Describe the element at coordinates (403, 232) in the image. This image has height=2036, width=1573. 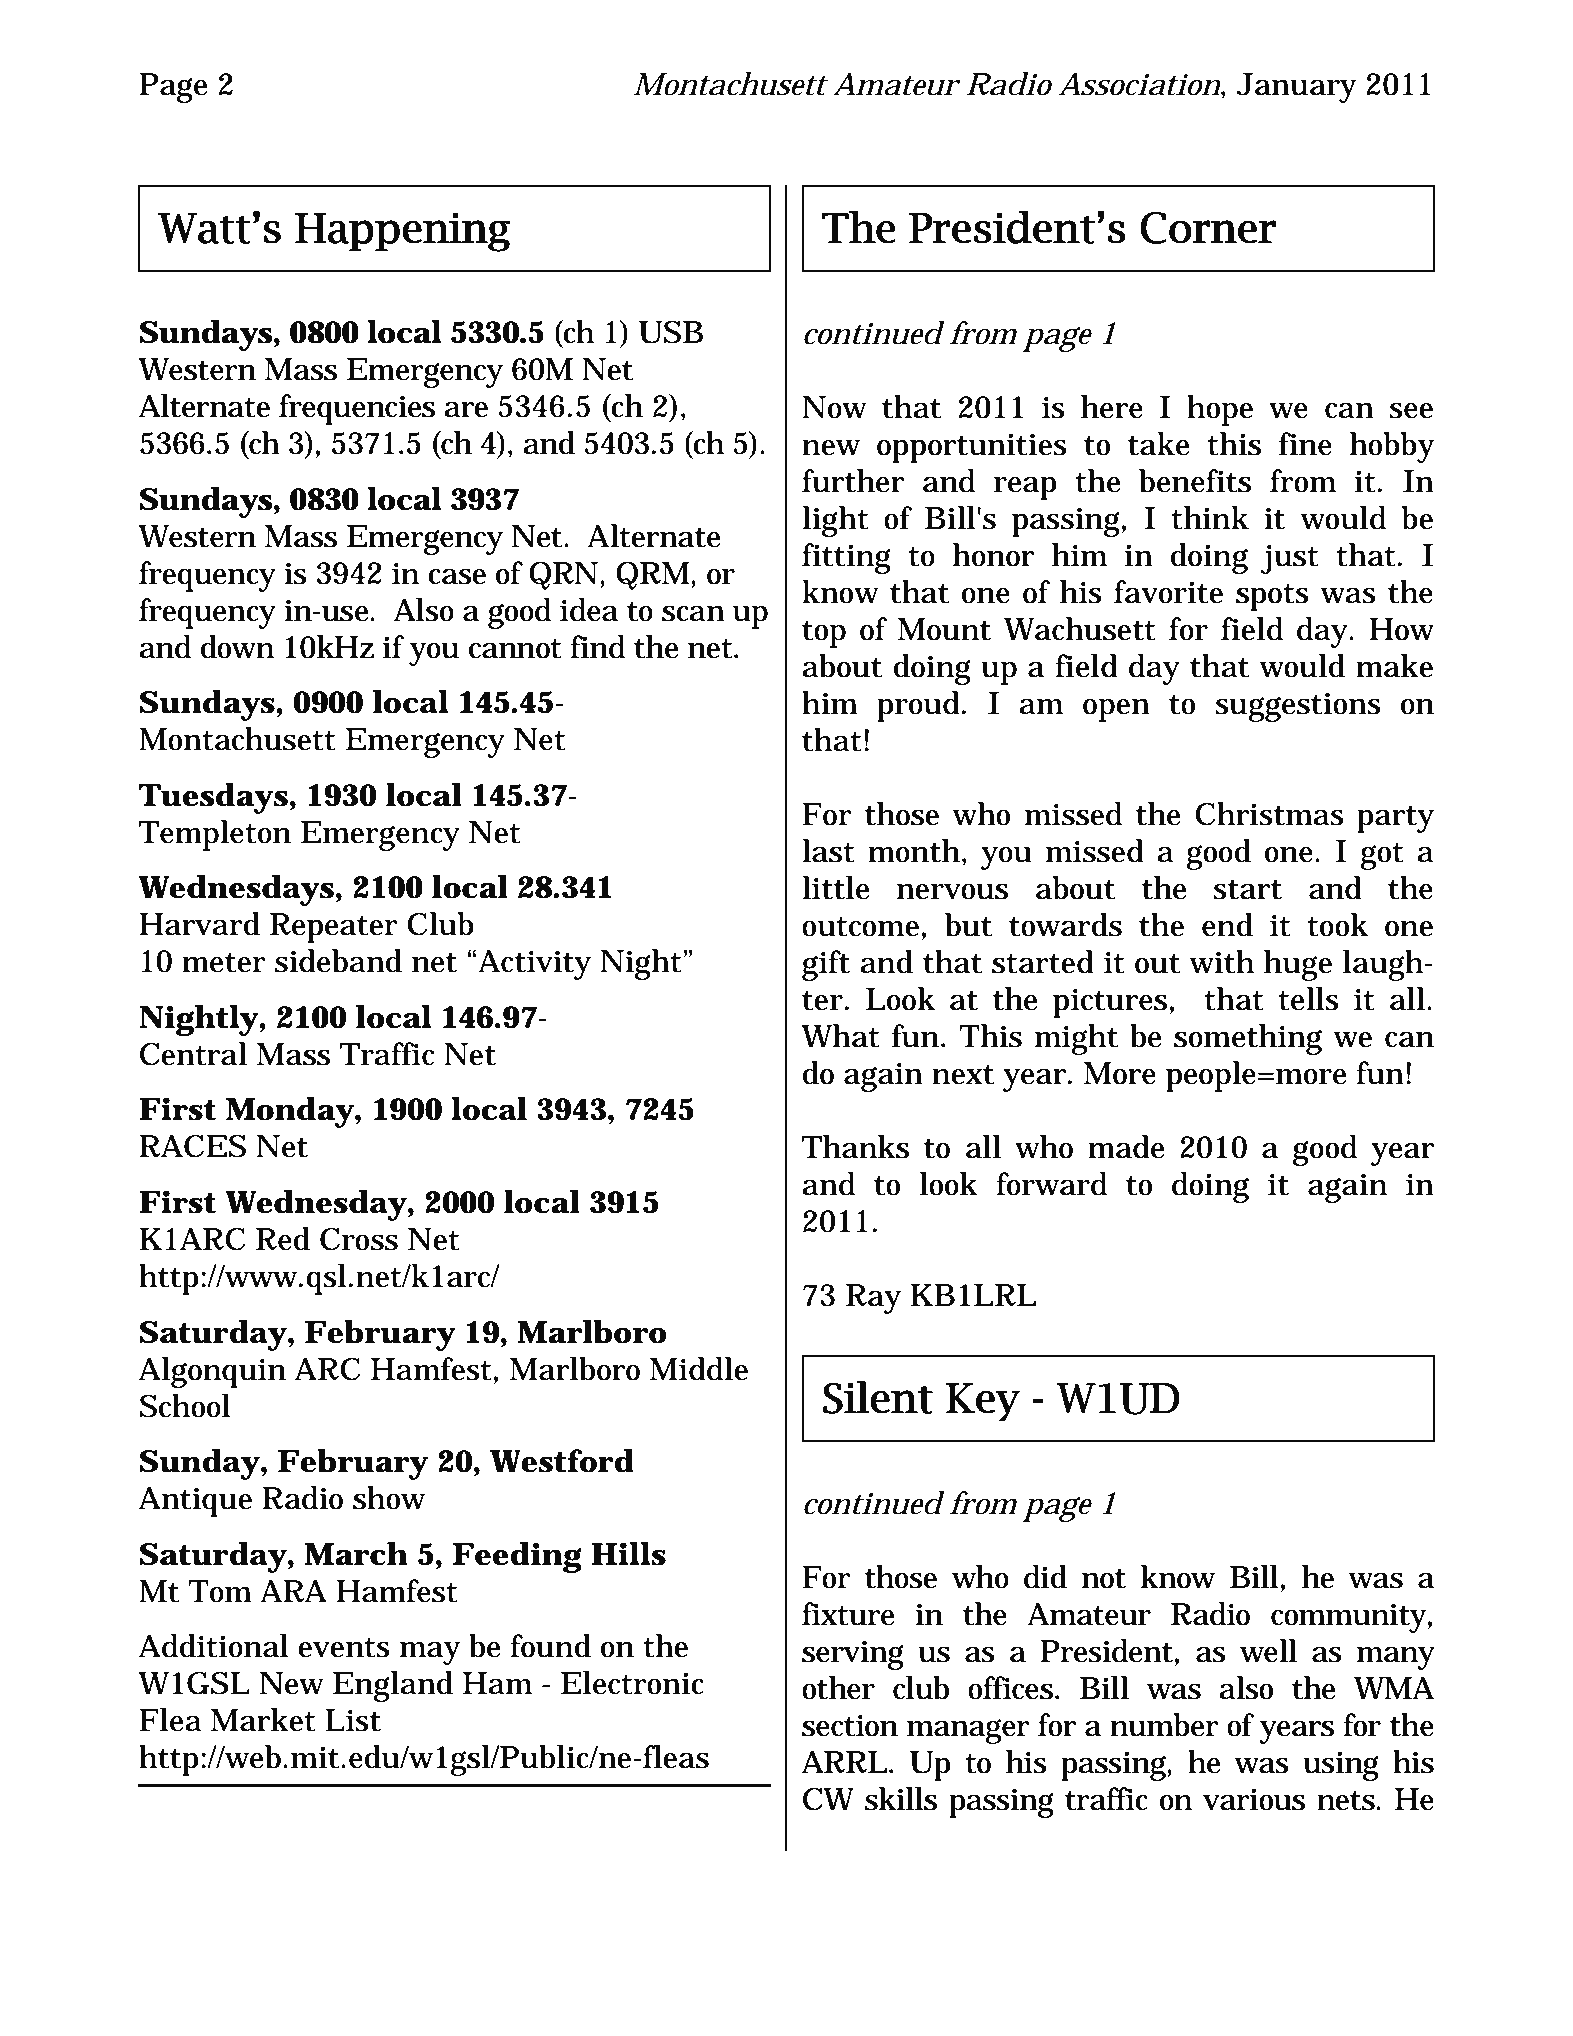
I see `Happening` at that location.
